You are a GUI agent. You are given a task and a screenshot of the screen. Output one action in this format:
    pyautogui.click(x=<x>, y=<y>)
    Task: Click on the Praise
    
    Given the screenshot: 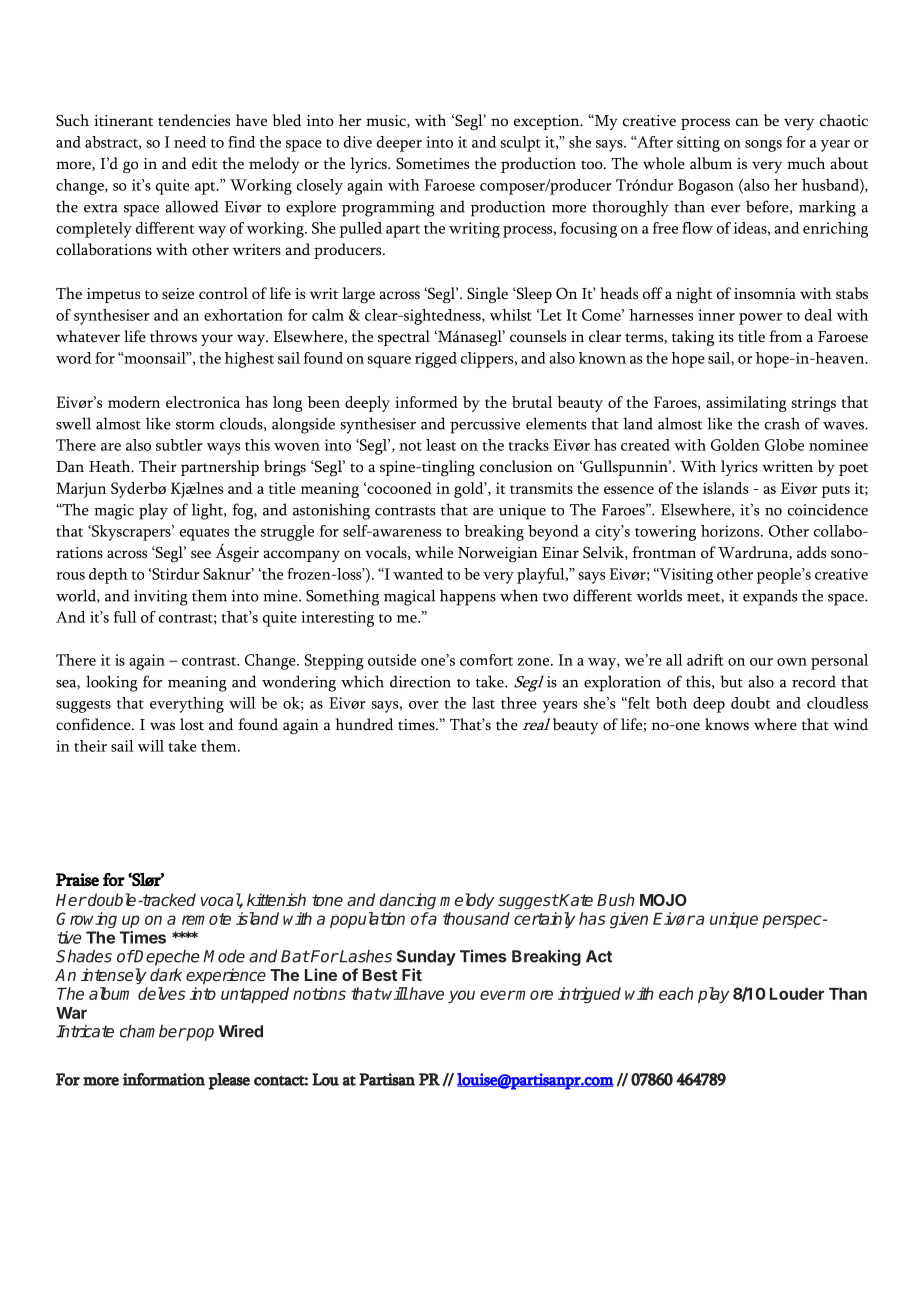 What is the action you would take?
    pyautogui.click(x=77, y=879)
